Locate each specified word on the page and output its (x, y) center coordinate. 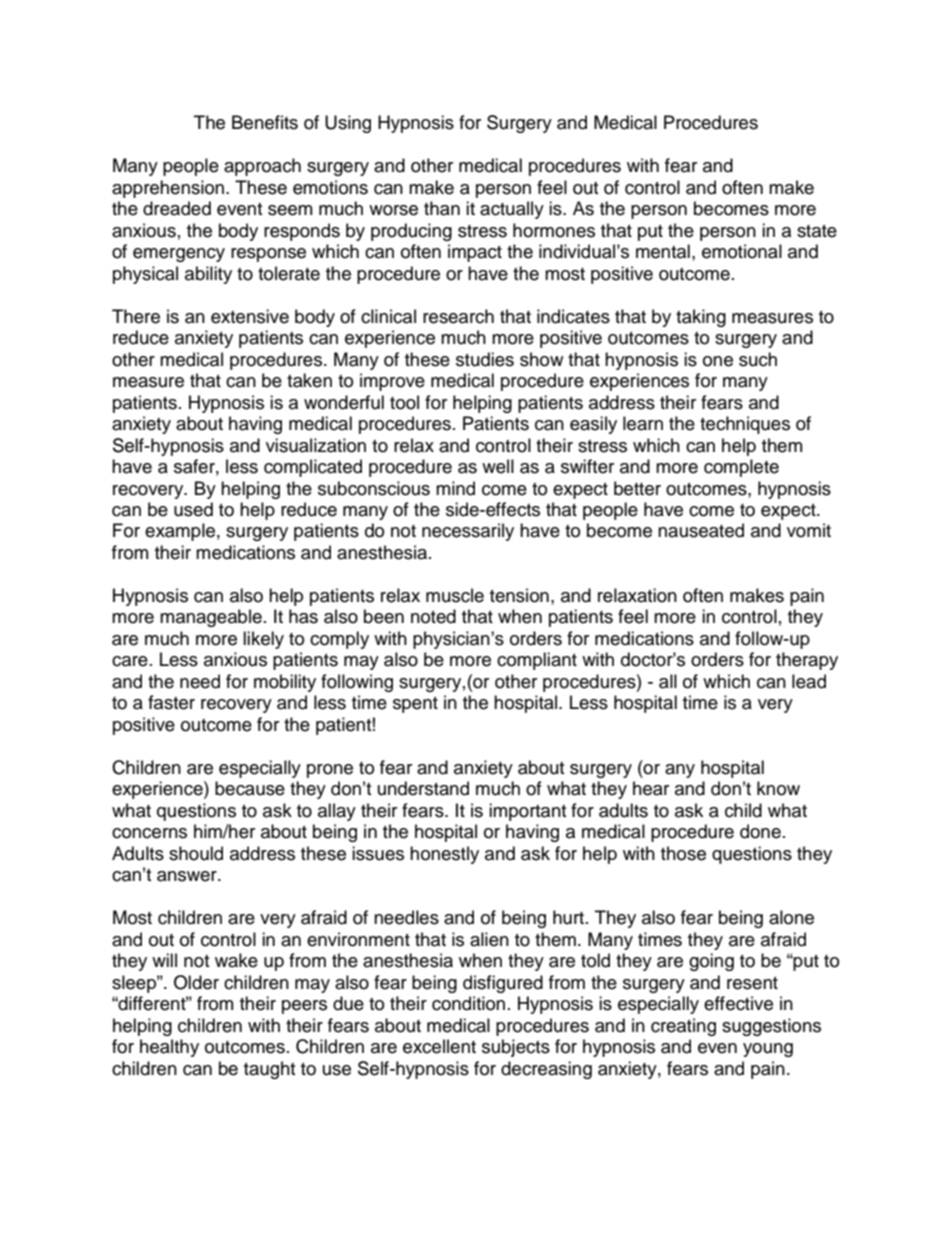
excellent (439, 1046)
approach (262, 167)
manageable (211, 618)
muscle (455, 595)
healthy (169, 1048)
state (817, 231)
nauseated (701, 530)
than (442, 208)
